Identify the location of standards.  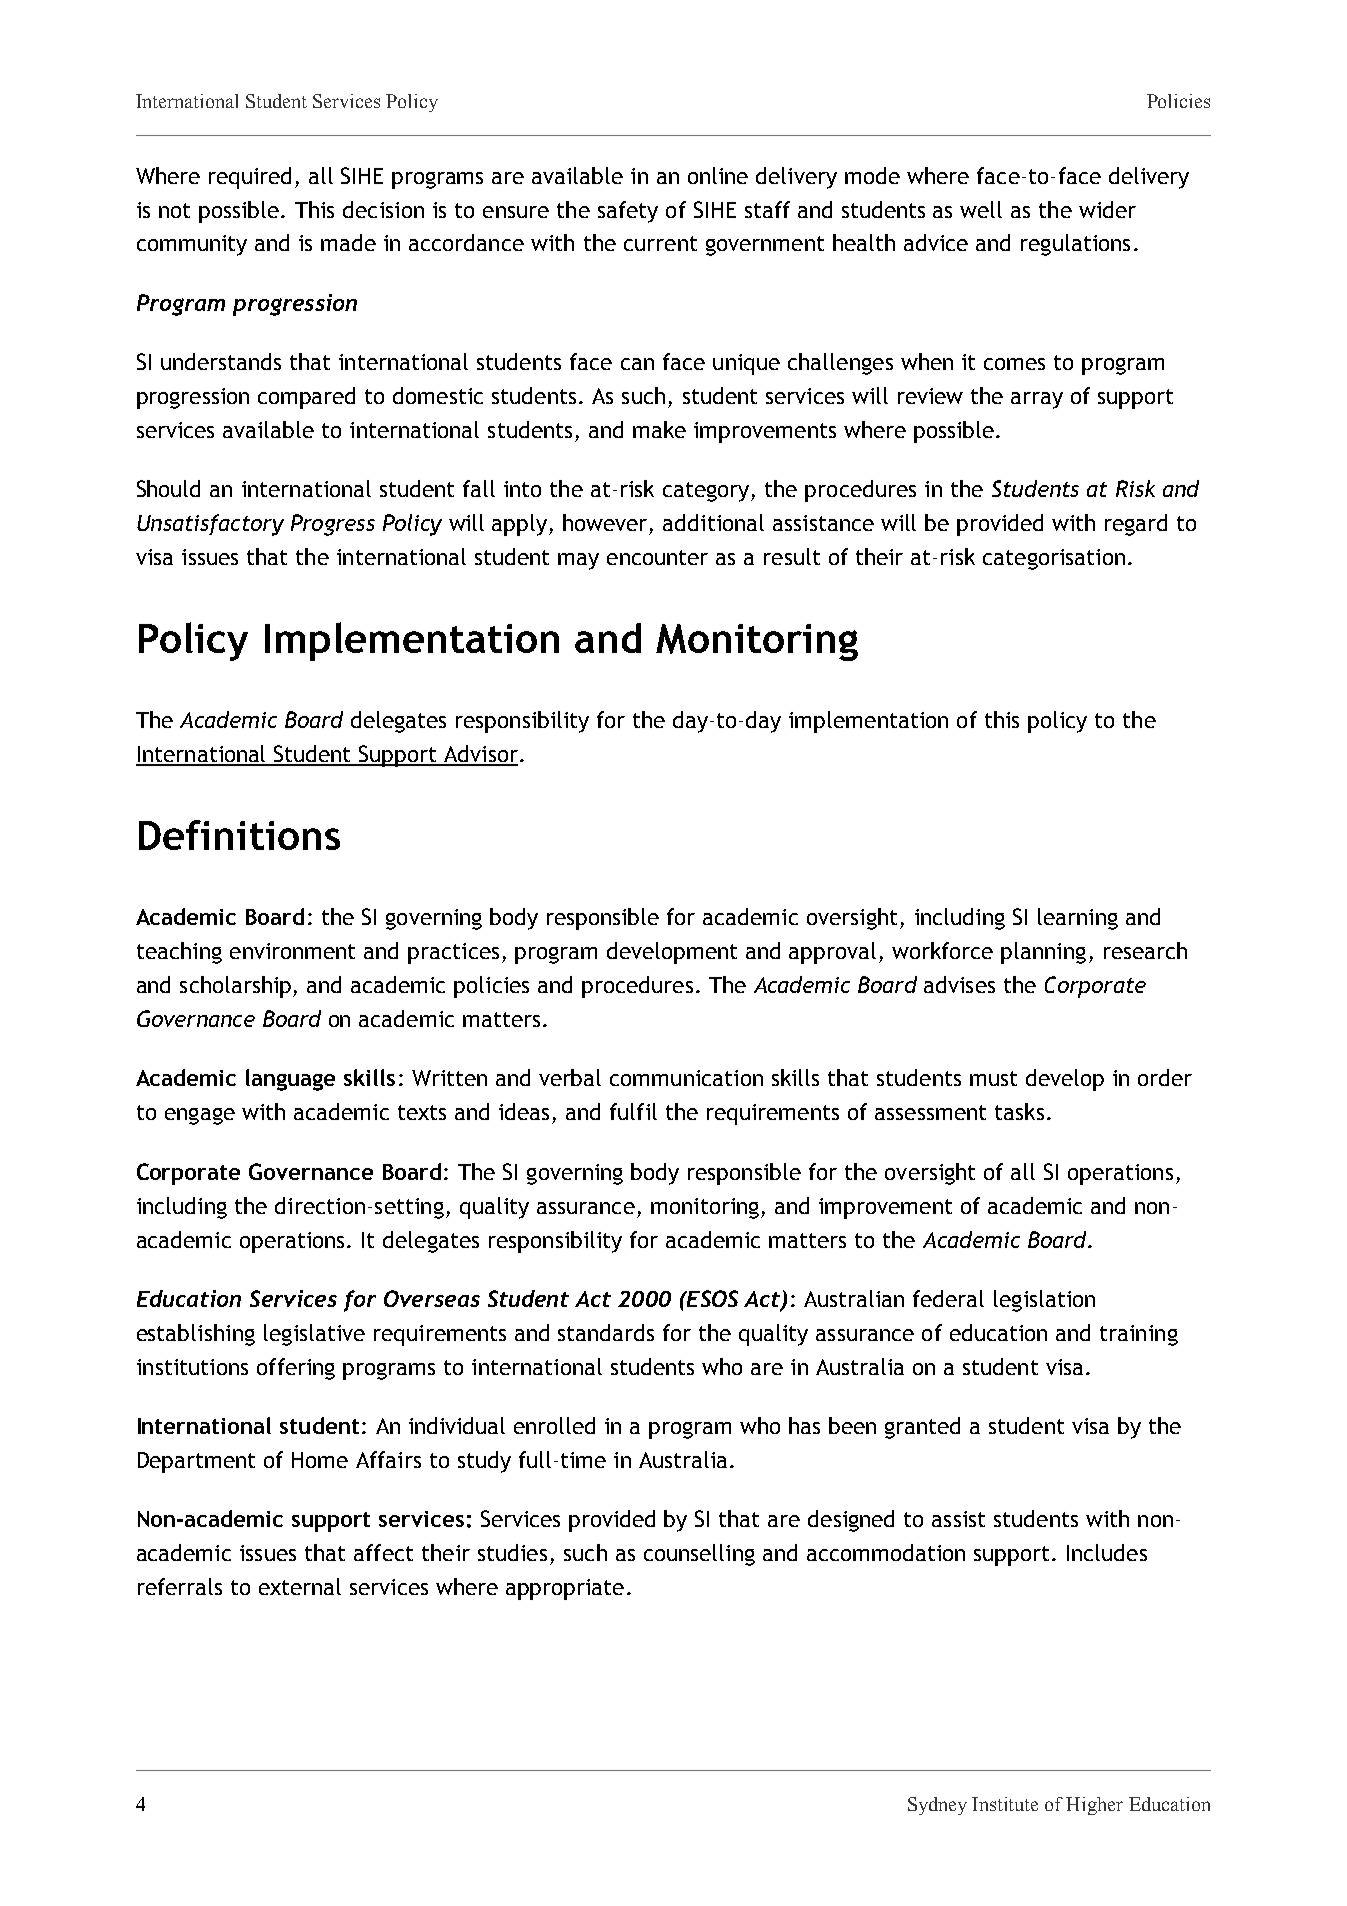
(606, 1332).
